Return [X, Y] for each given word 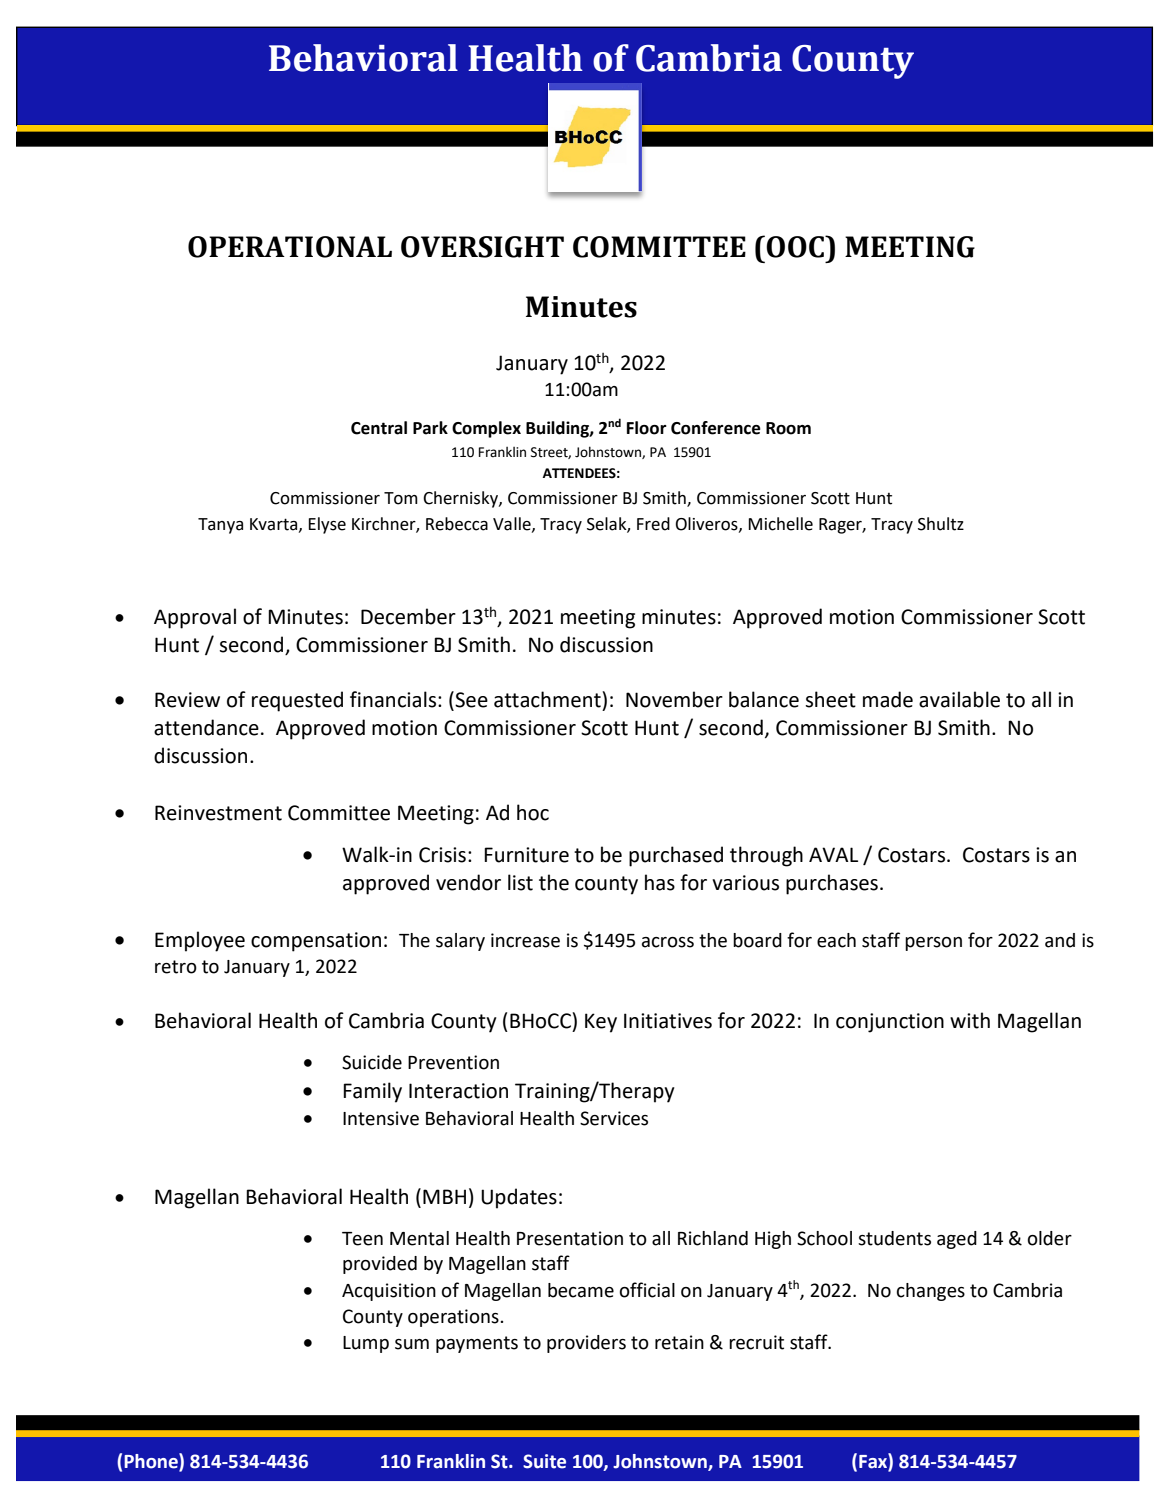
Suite [544, 1461]
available [959, 699]
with [970, 1020]
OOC [796, 246]
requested [297, 701]
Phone [152, 1461]
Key [601, 1023]
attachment [548, 699]
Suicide [372, 1062]
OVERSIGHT [482, 247]
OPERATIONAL [290, 247]
